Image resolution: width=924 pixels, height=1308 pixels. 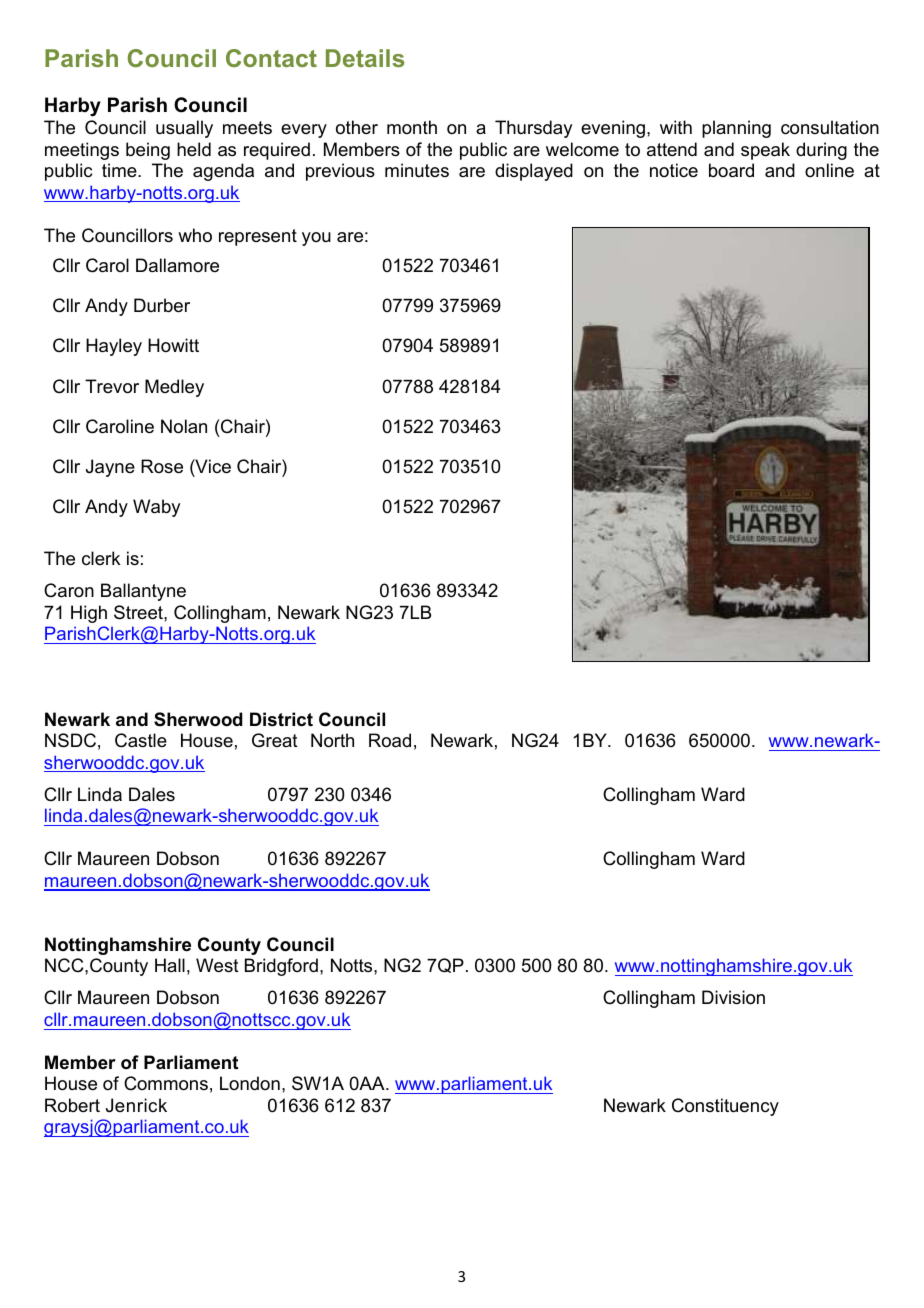 What do you see at coordinates (731, 170) in the document?
I see `board` at bounding box center [731, 170].
